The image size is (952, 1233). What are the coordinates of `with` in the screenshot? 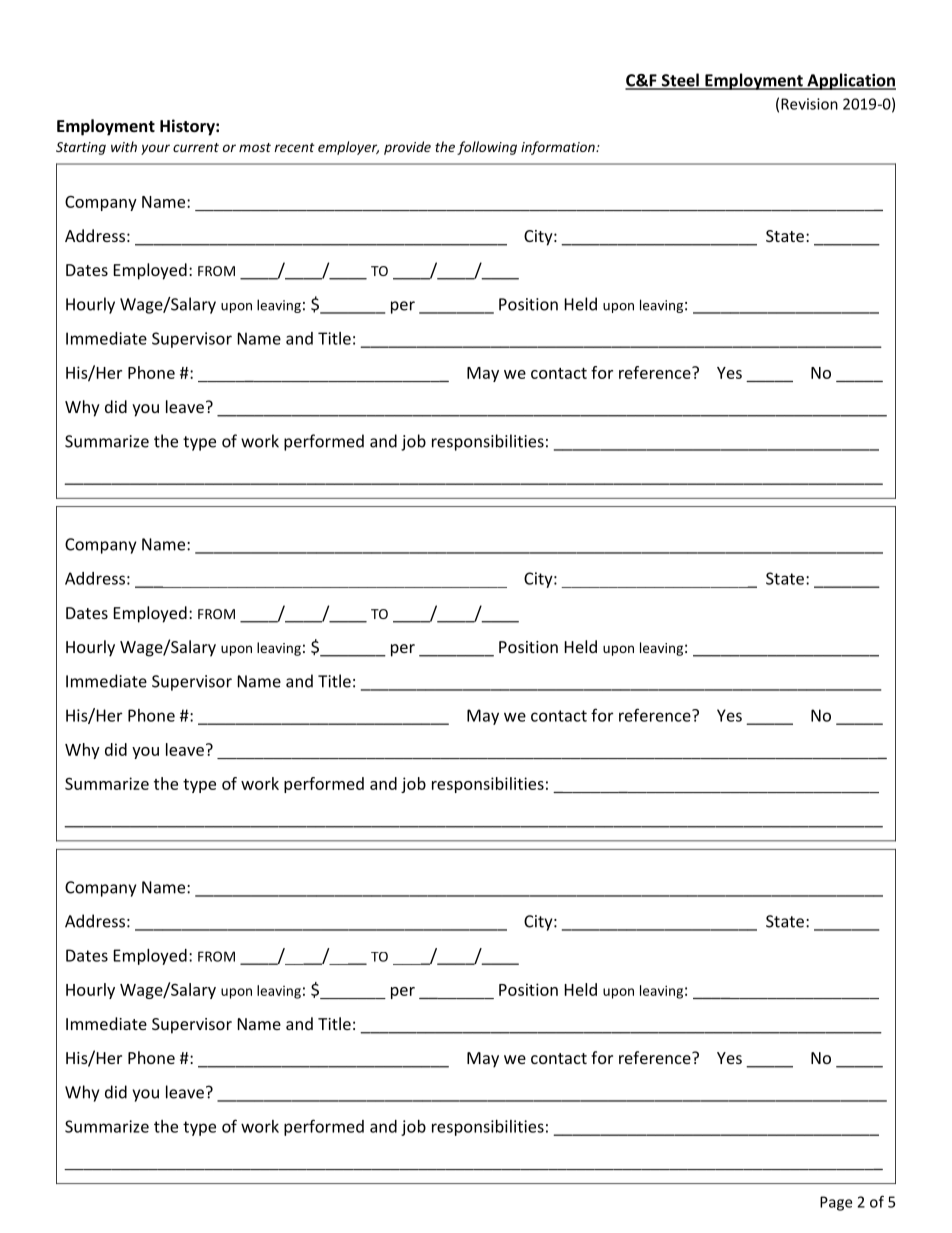 It's located at (124, 146).
